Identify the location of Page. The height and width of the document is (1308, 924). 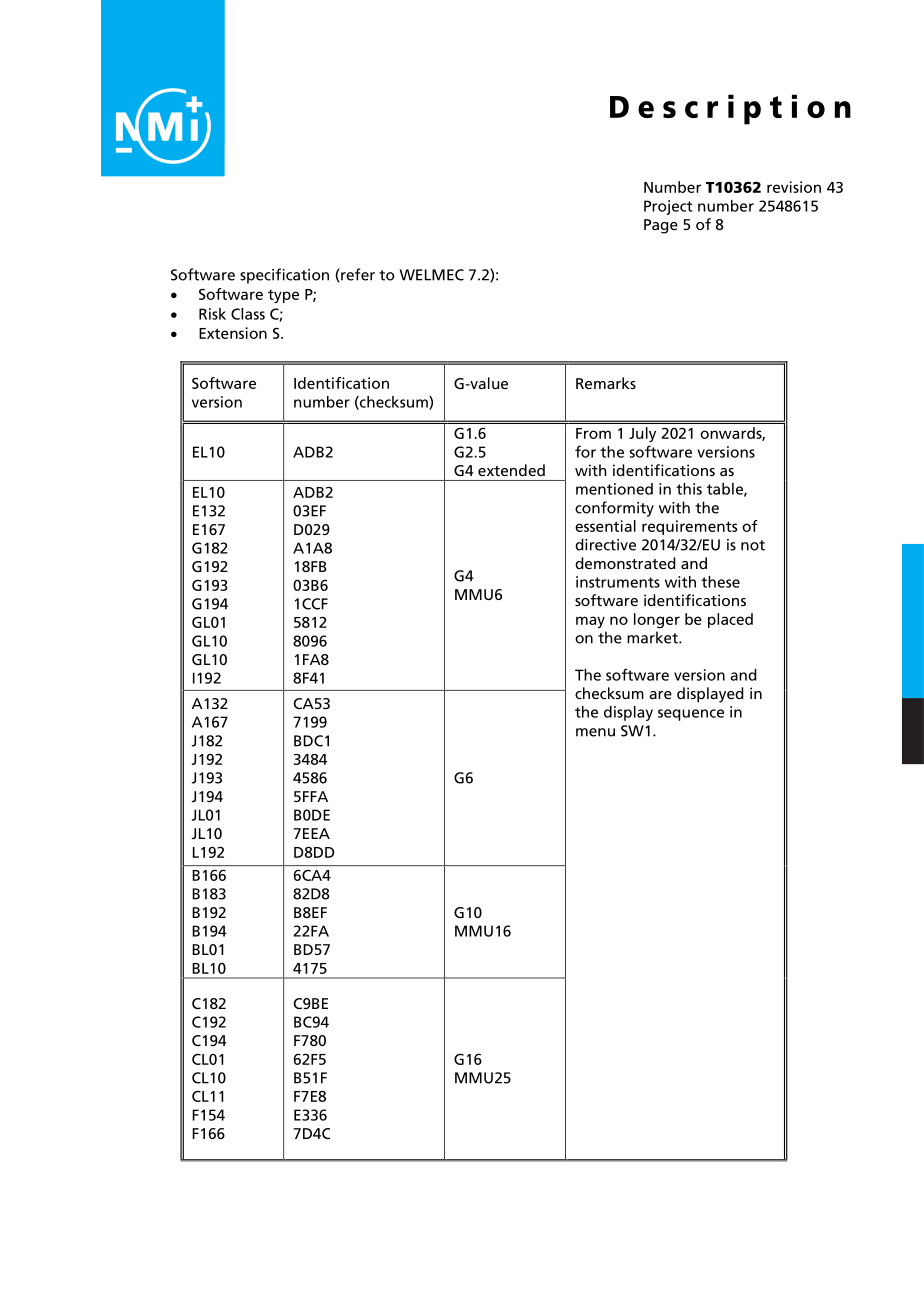
(661, 226).
